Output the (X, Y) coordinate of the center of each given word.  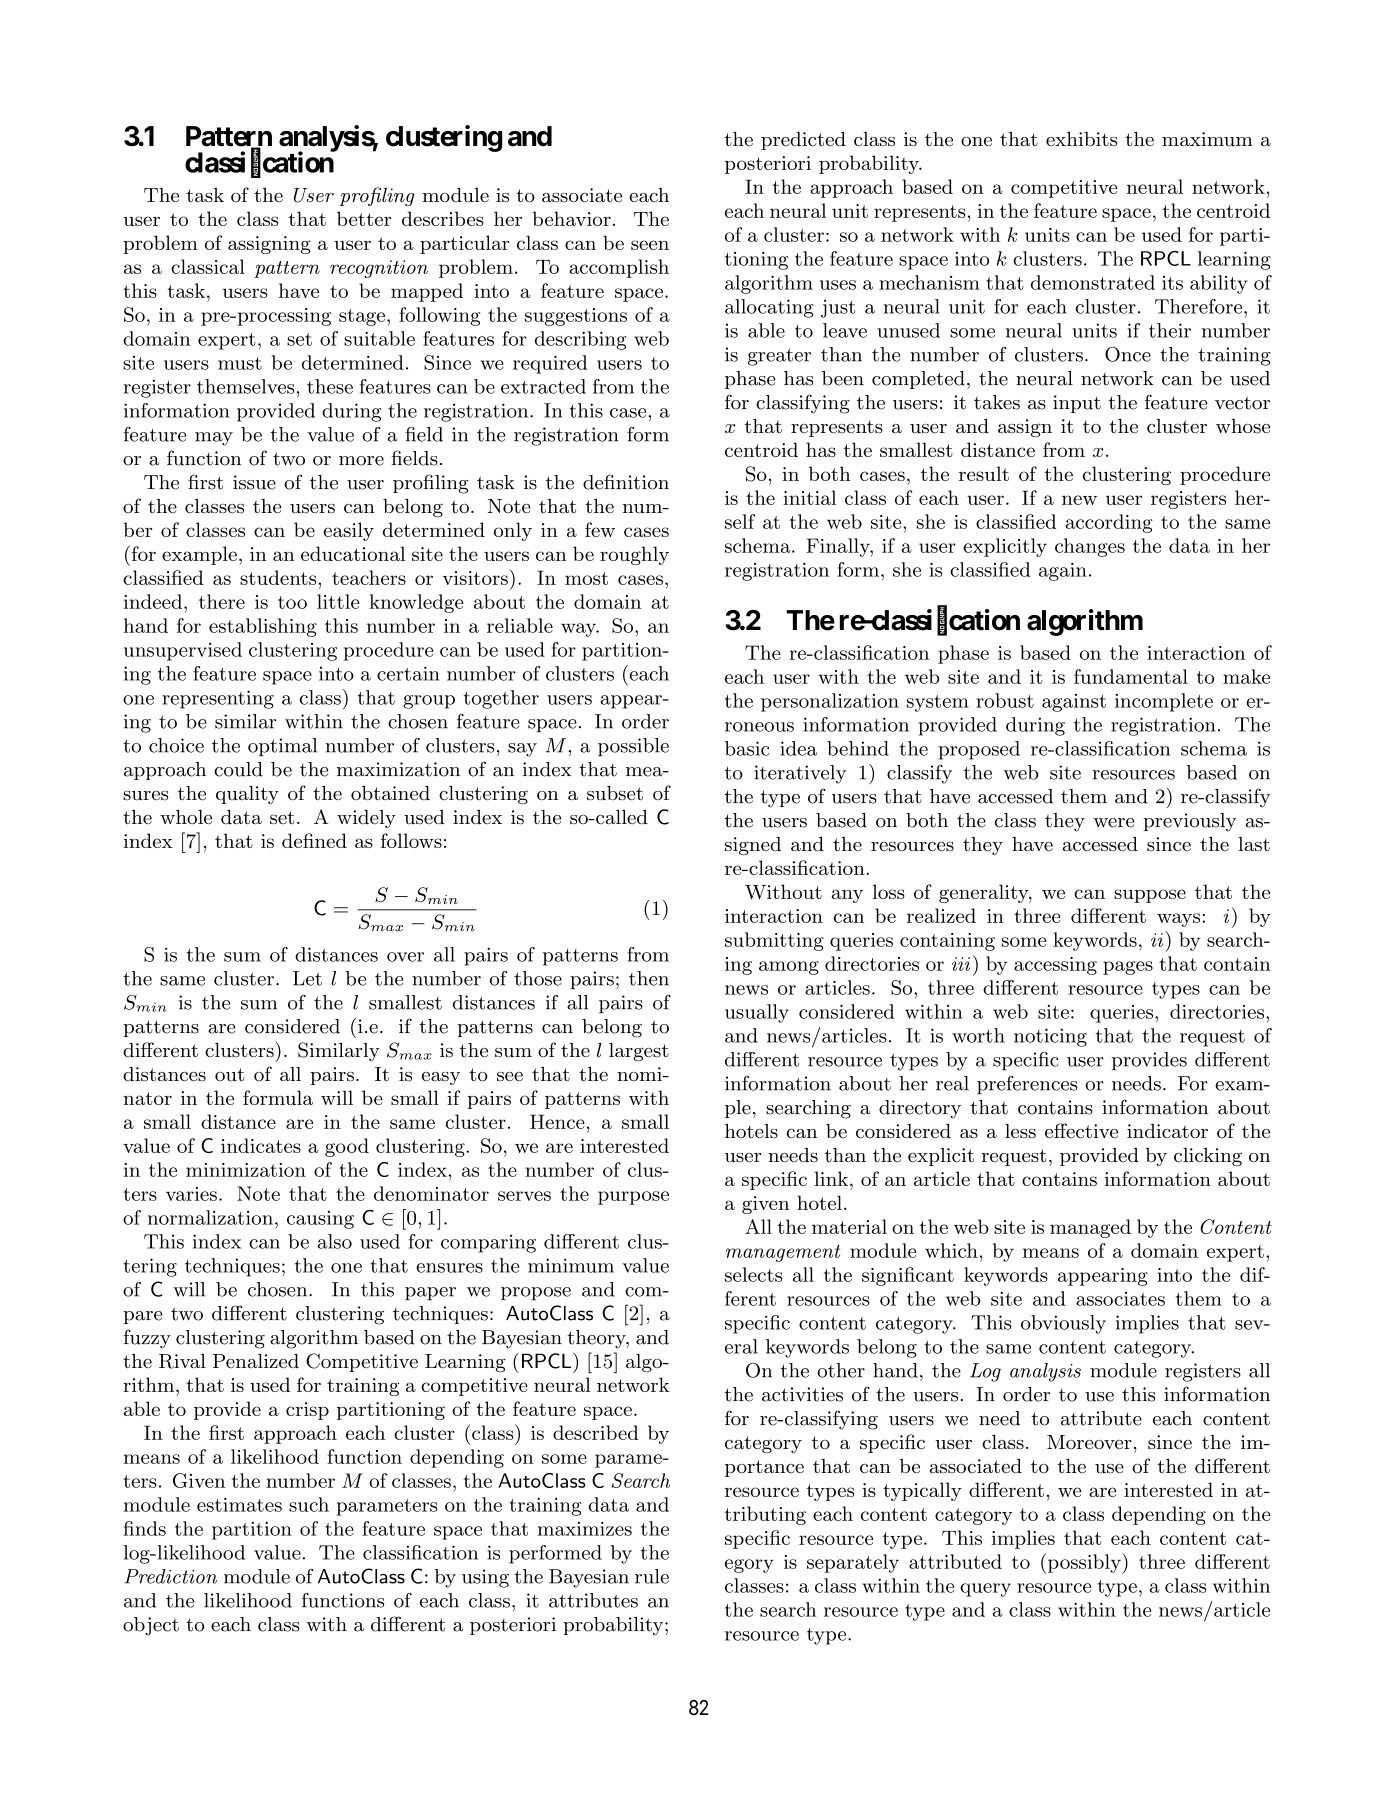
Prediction (170, 1576)
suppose (1150, 896)
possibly (1085, 1563)
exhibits (1081, 139)
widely (366, 819)
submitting (774, 941)
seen (650, 245)
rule (652, 1576)
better (364, 218)
